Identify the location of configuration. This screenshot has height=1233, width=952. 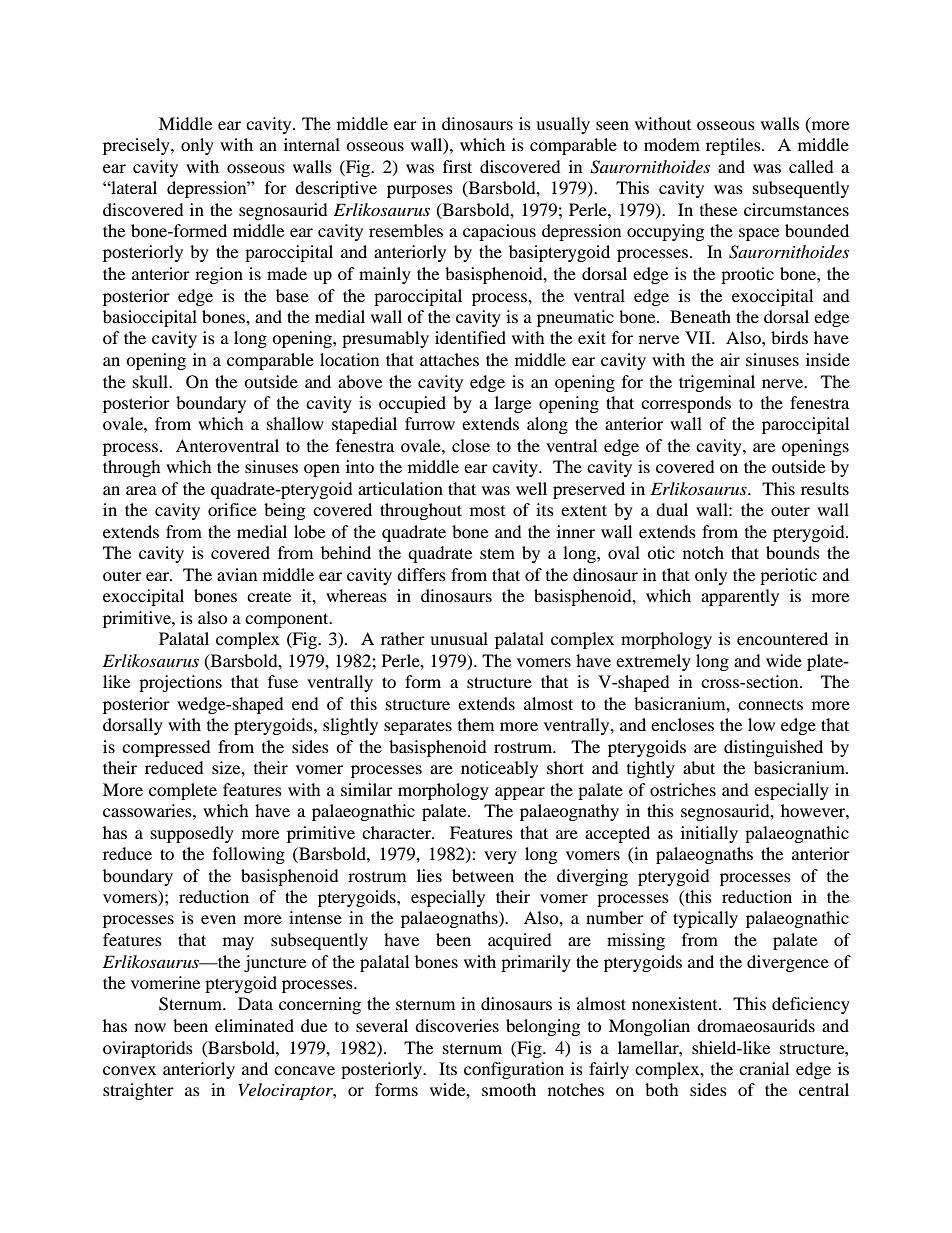
(514, 1070).
